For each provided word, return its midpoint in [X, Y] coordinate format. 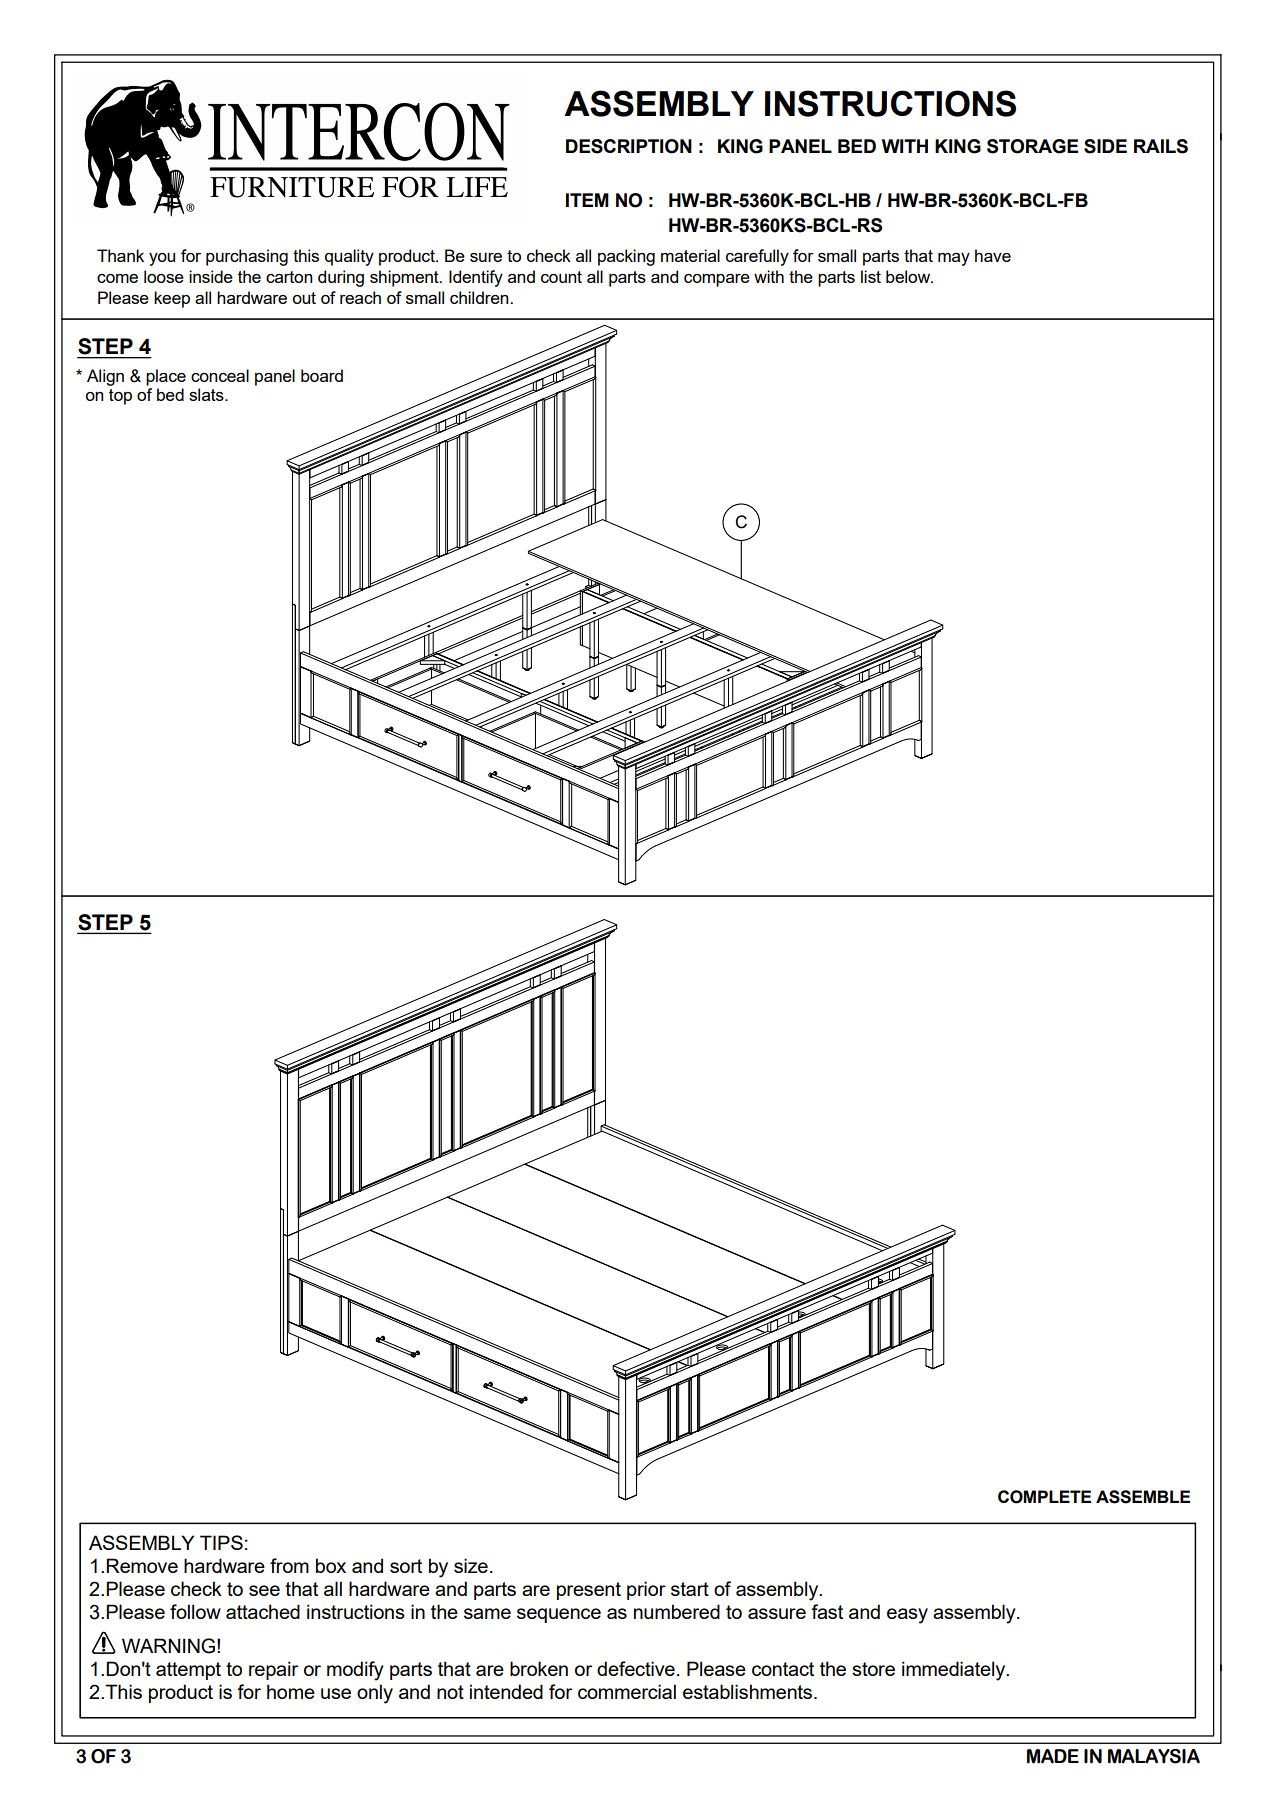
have [993, 255]
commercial [627, 1691]
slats [207, 394]
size [471, 1565]
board [322, 375]
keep [172, 299]
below [909, 276]
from [289, 1565]
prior [646, 1590]
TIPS [221, 1542]
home [291, 1691]
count [561, 277]
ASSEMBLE [1143, 1497]
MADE [1053, 1756]
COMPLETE [1044, 1497]
